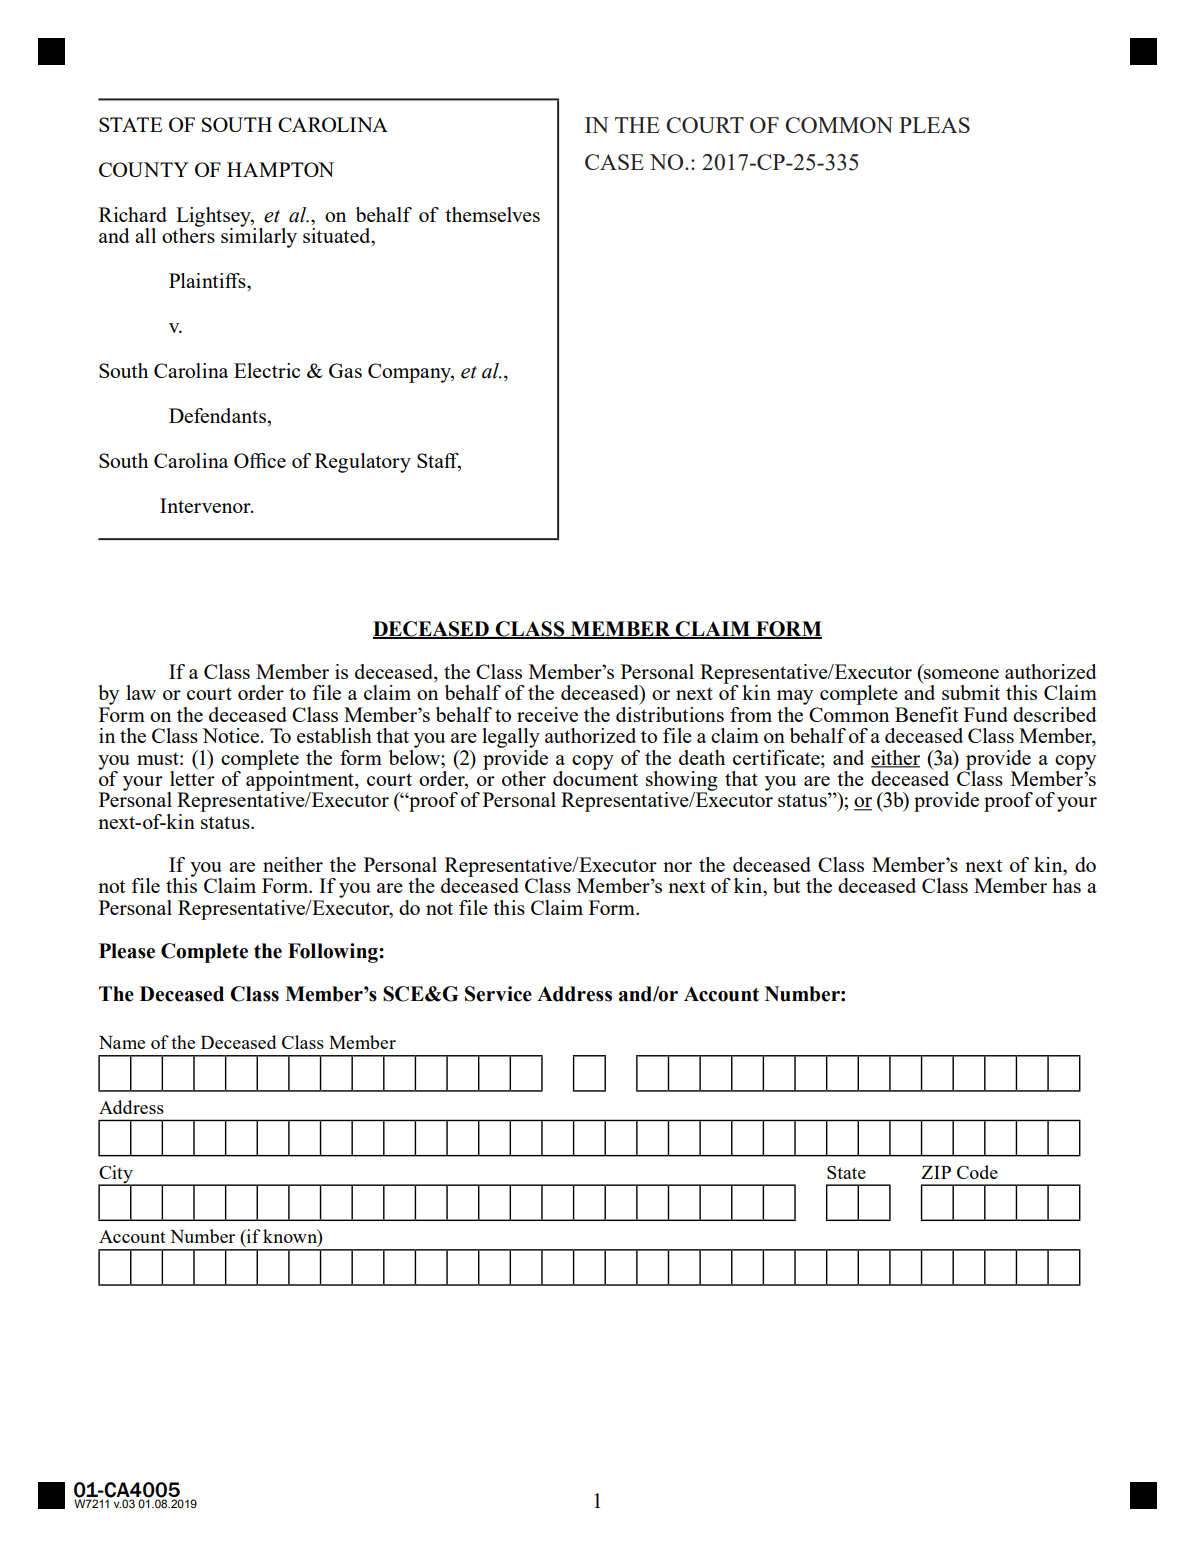 The width and height of the screenshot is (1195, 1547). Describe the element at coordinates (547, 714) in the screenshot. I see `receive` at that location.
